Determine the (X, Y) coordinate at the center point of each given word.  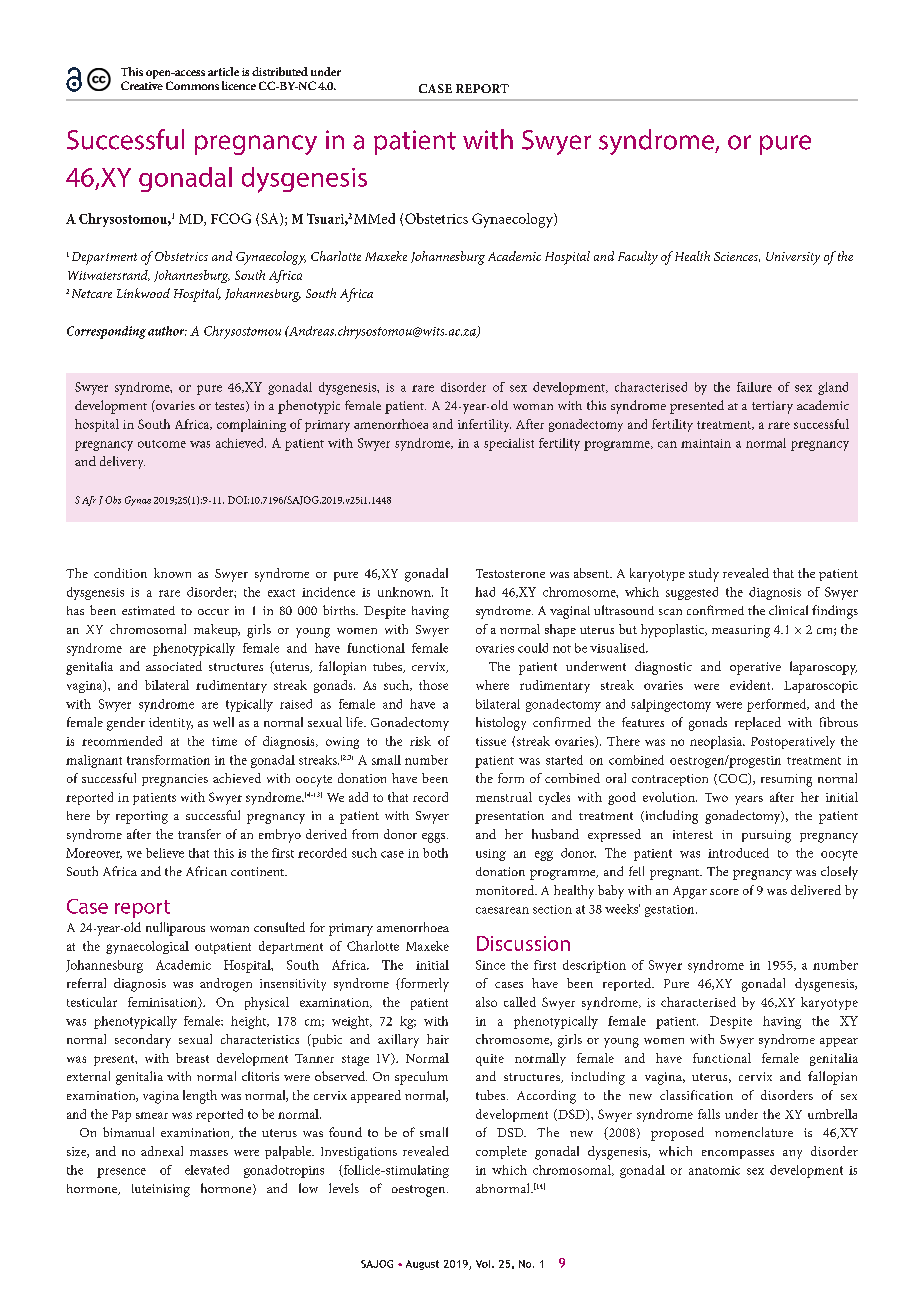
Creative (142, 85)
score (724, 892)
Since (490, 965)
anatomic (714, 1170)
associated (174, 666)
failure (754, 387)
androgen (226, 985)
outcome (162, 444)
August (422, 1265)
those (433, 685)
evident (751, 685)
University (793, 258)
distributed (280, 71)
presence (121, 1173)
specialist (509, 444)
